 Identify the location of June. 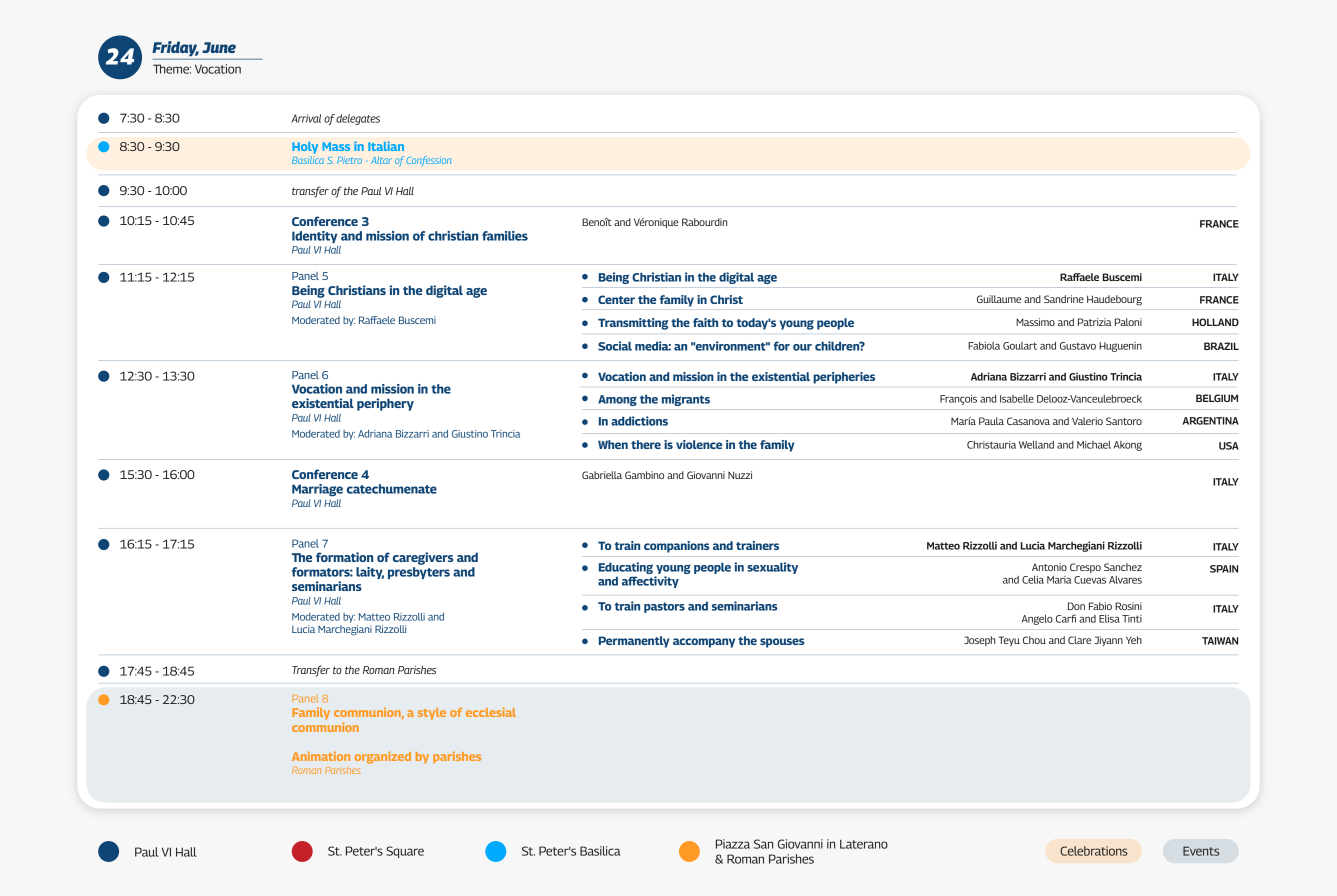
(219, 47).
